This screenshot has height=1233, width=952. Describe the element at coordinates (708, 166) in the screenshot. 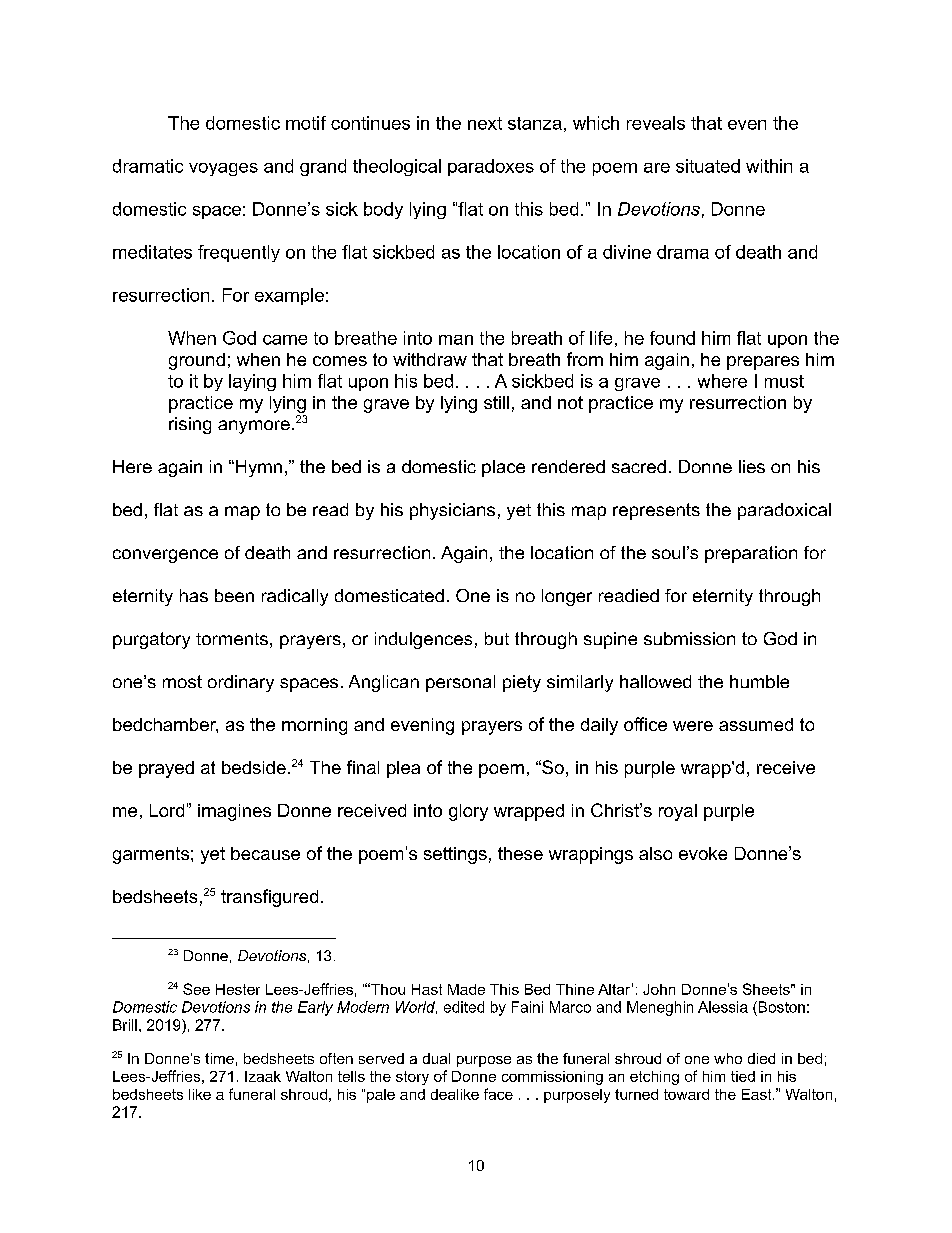

I see `situated` at that location.
